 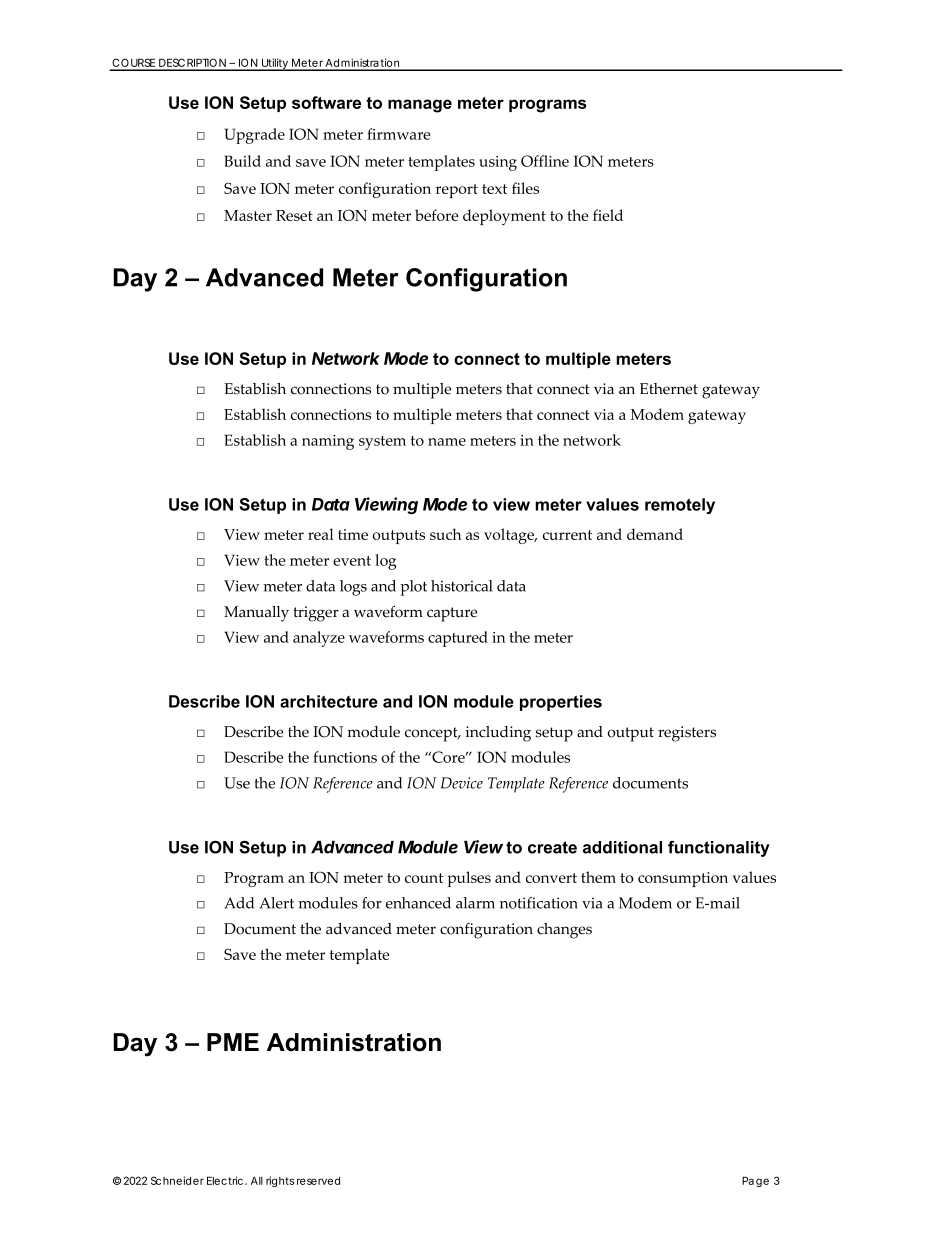 What do you see at coordinates (420, 106) in the screenshot?
I see `manage` at bounding box center [420, 106].
